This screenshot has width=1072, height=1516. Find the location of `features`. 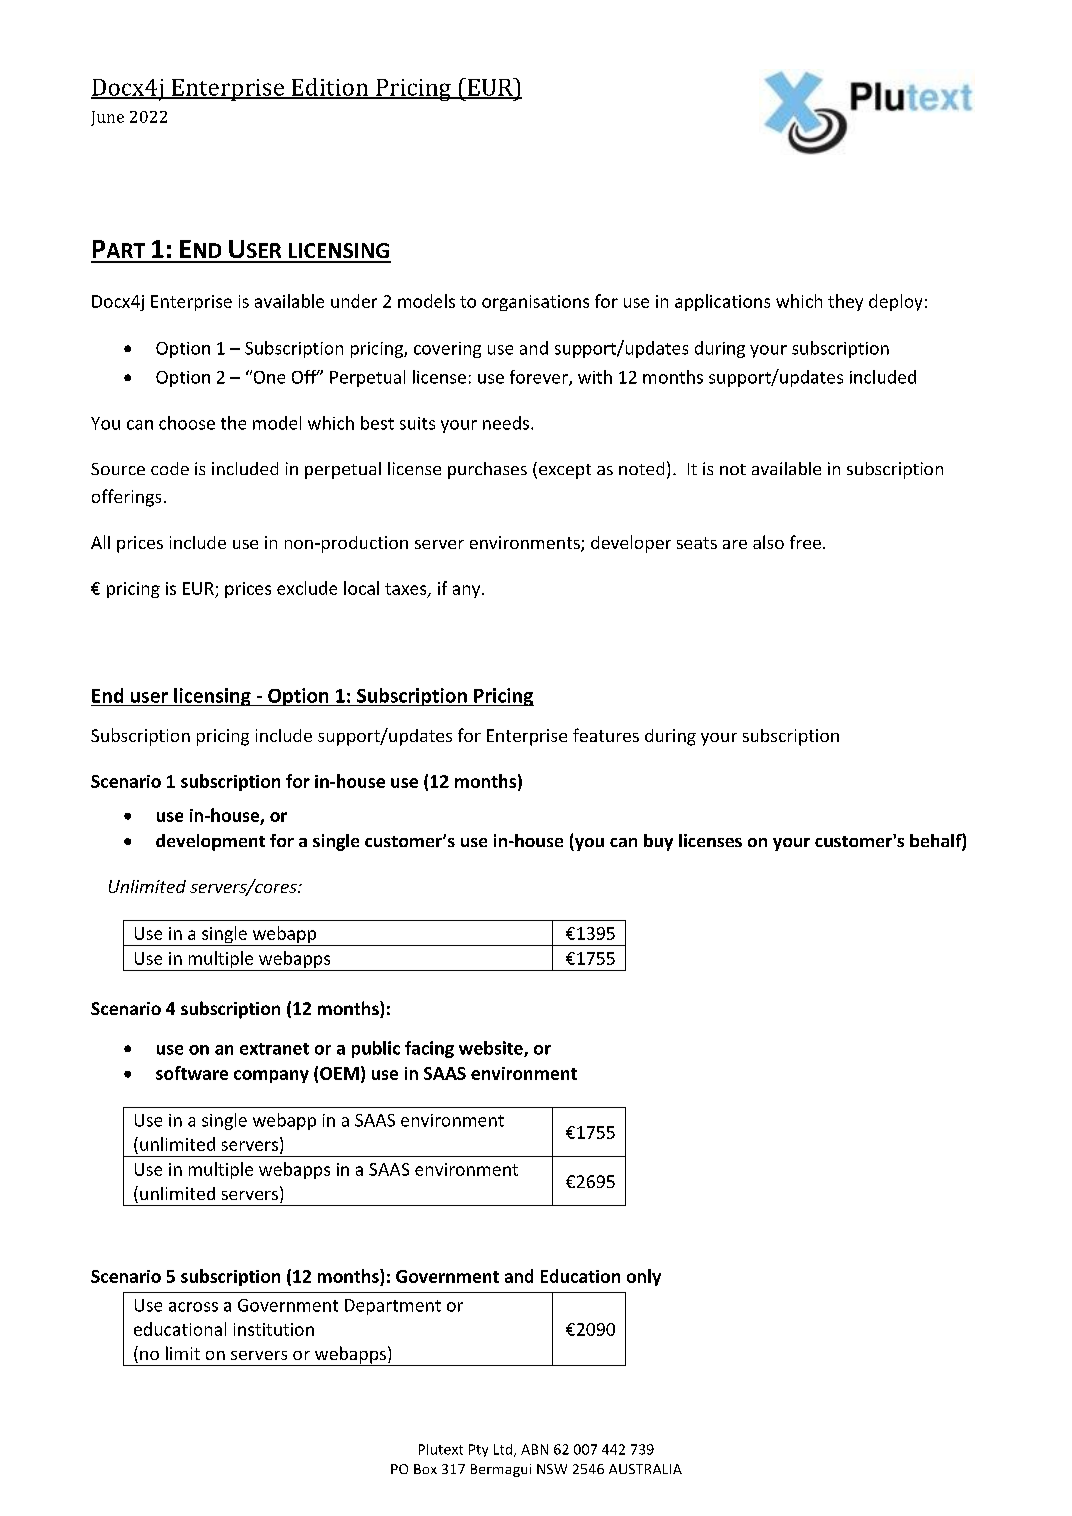

features is located at coordinates (606, 735).
